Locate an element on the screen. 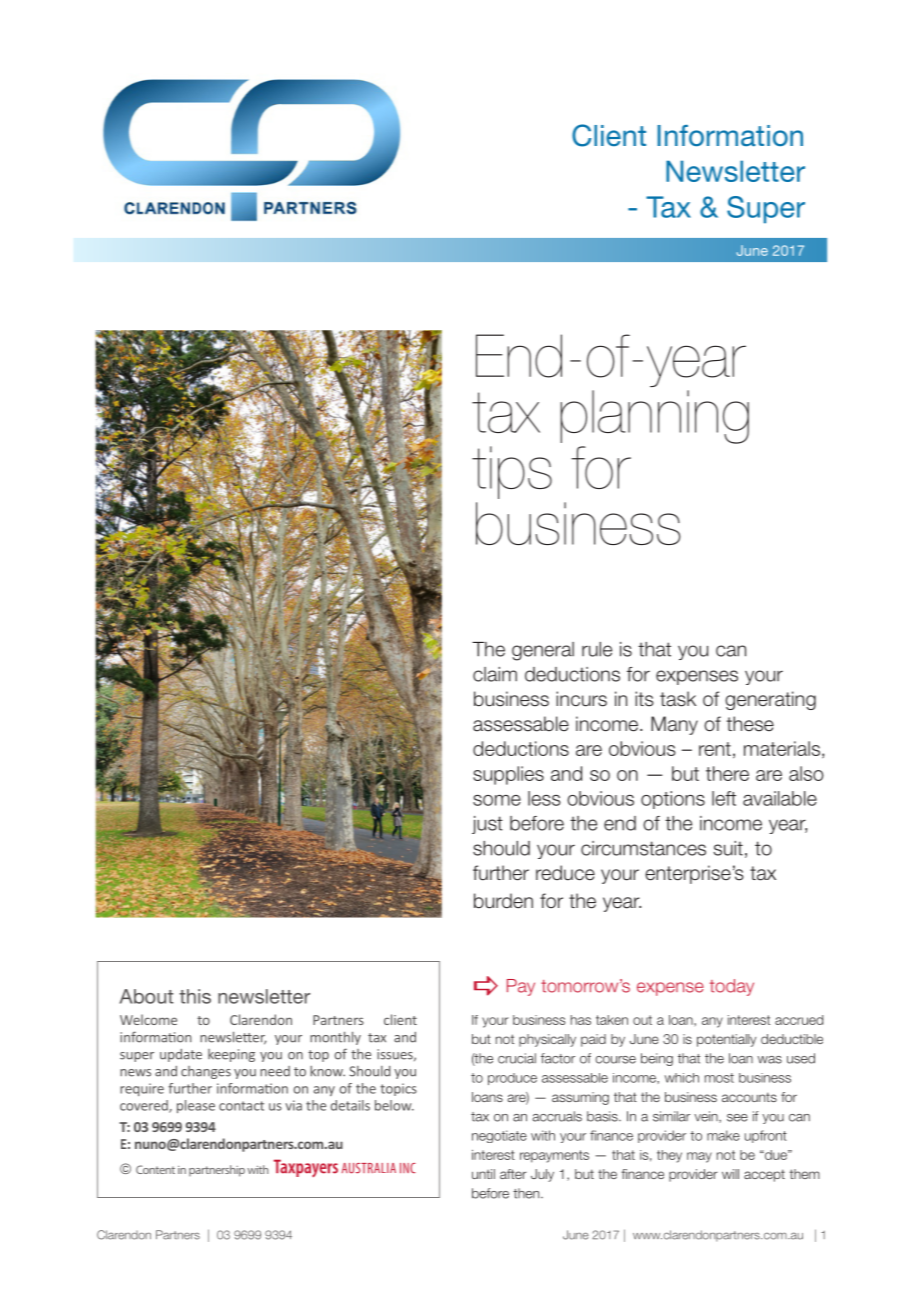  claim is located at coordinates (495, 674).
